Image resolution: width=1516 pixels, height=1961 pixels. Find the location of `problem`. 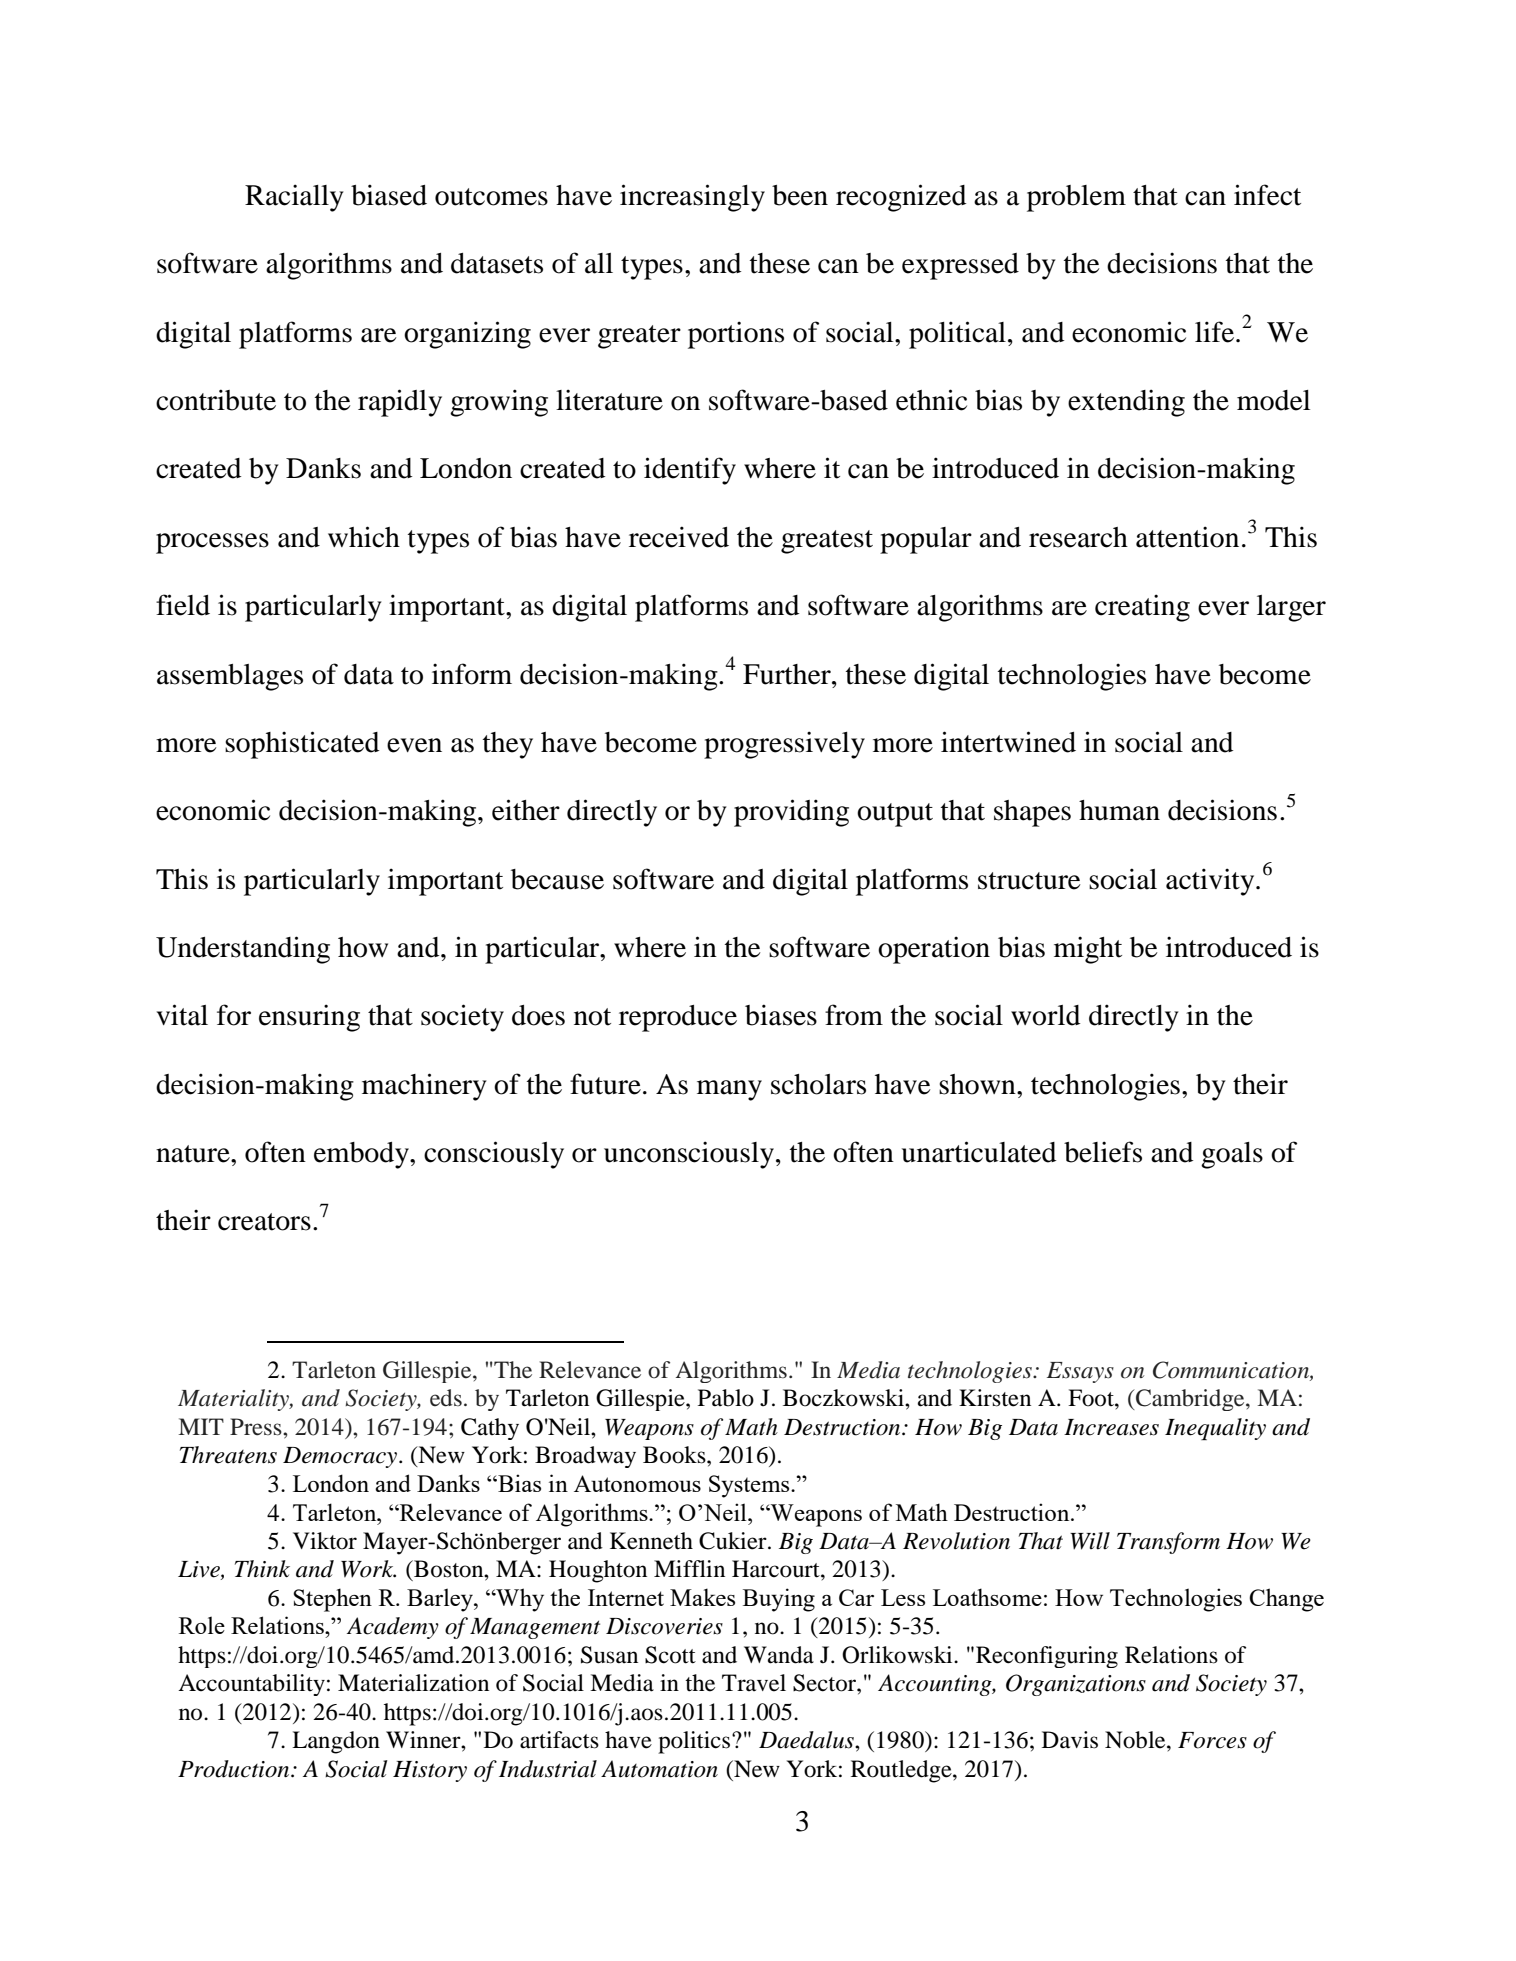

problem is located at coordinates (1076, 198).
